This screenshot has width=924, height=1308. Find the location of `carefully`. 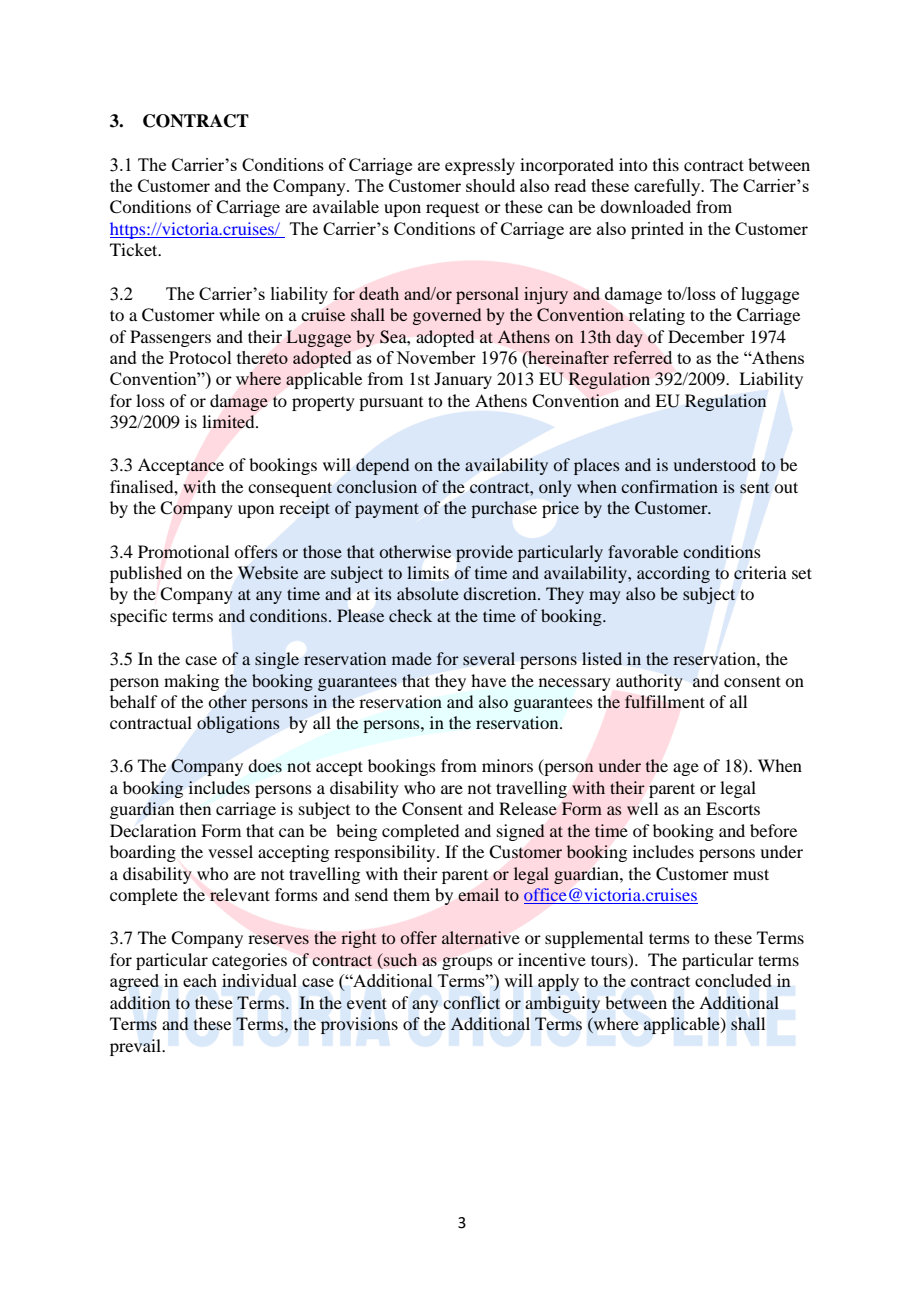

carefully is located at coordinates (668, 187).
